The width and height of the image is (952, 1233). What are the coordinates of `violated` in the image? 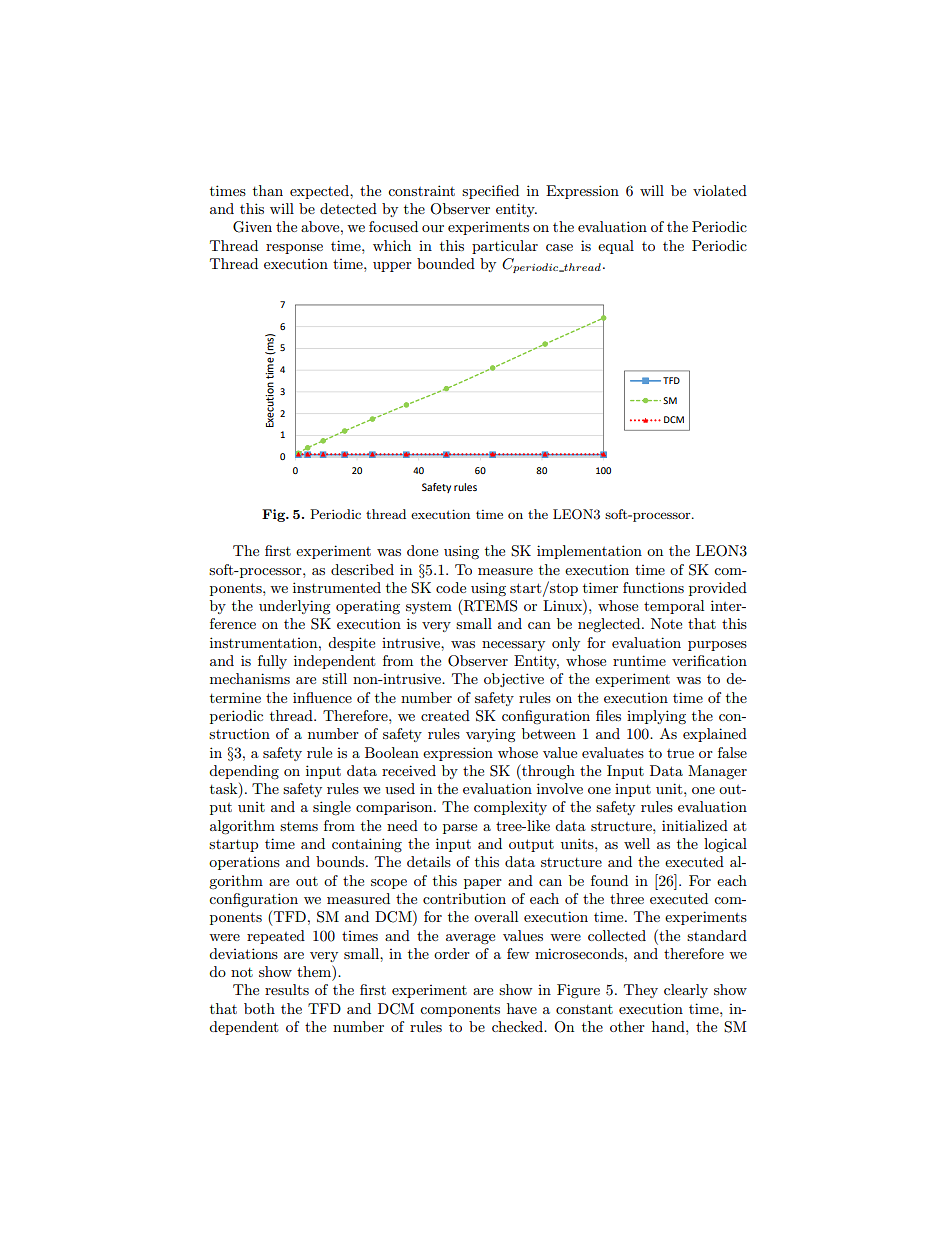 It's located at (720, 190).
